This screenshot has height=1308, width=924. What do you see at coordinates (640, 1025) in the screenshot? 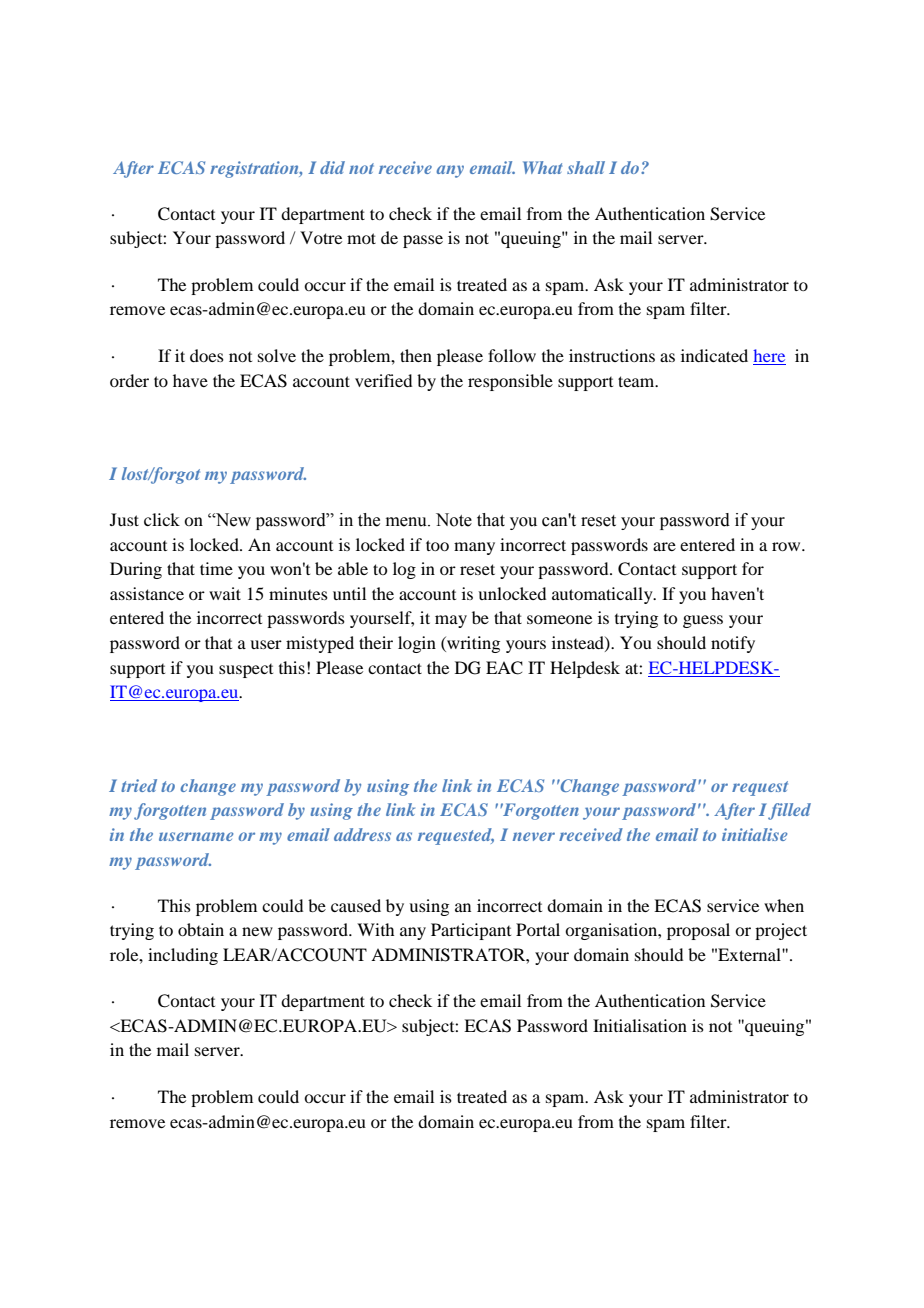
I see `Initialisation` at bounding box center [640, 1025].
